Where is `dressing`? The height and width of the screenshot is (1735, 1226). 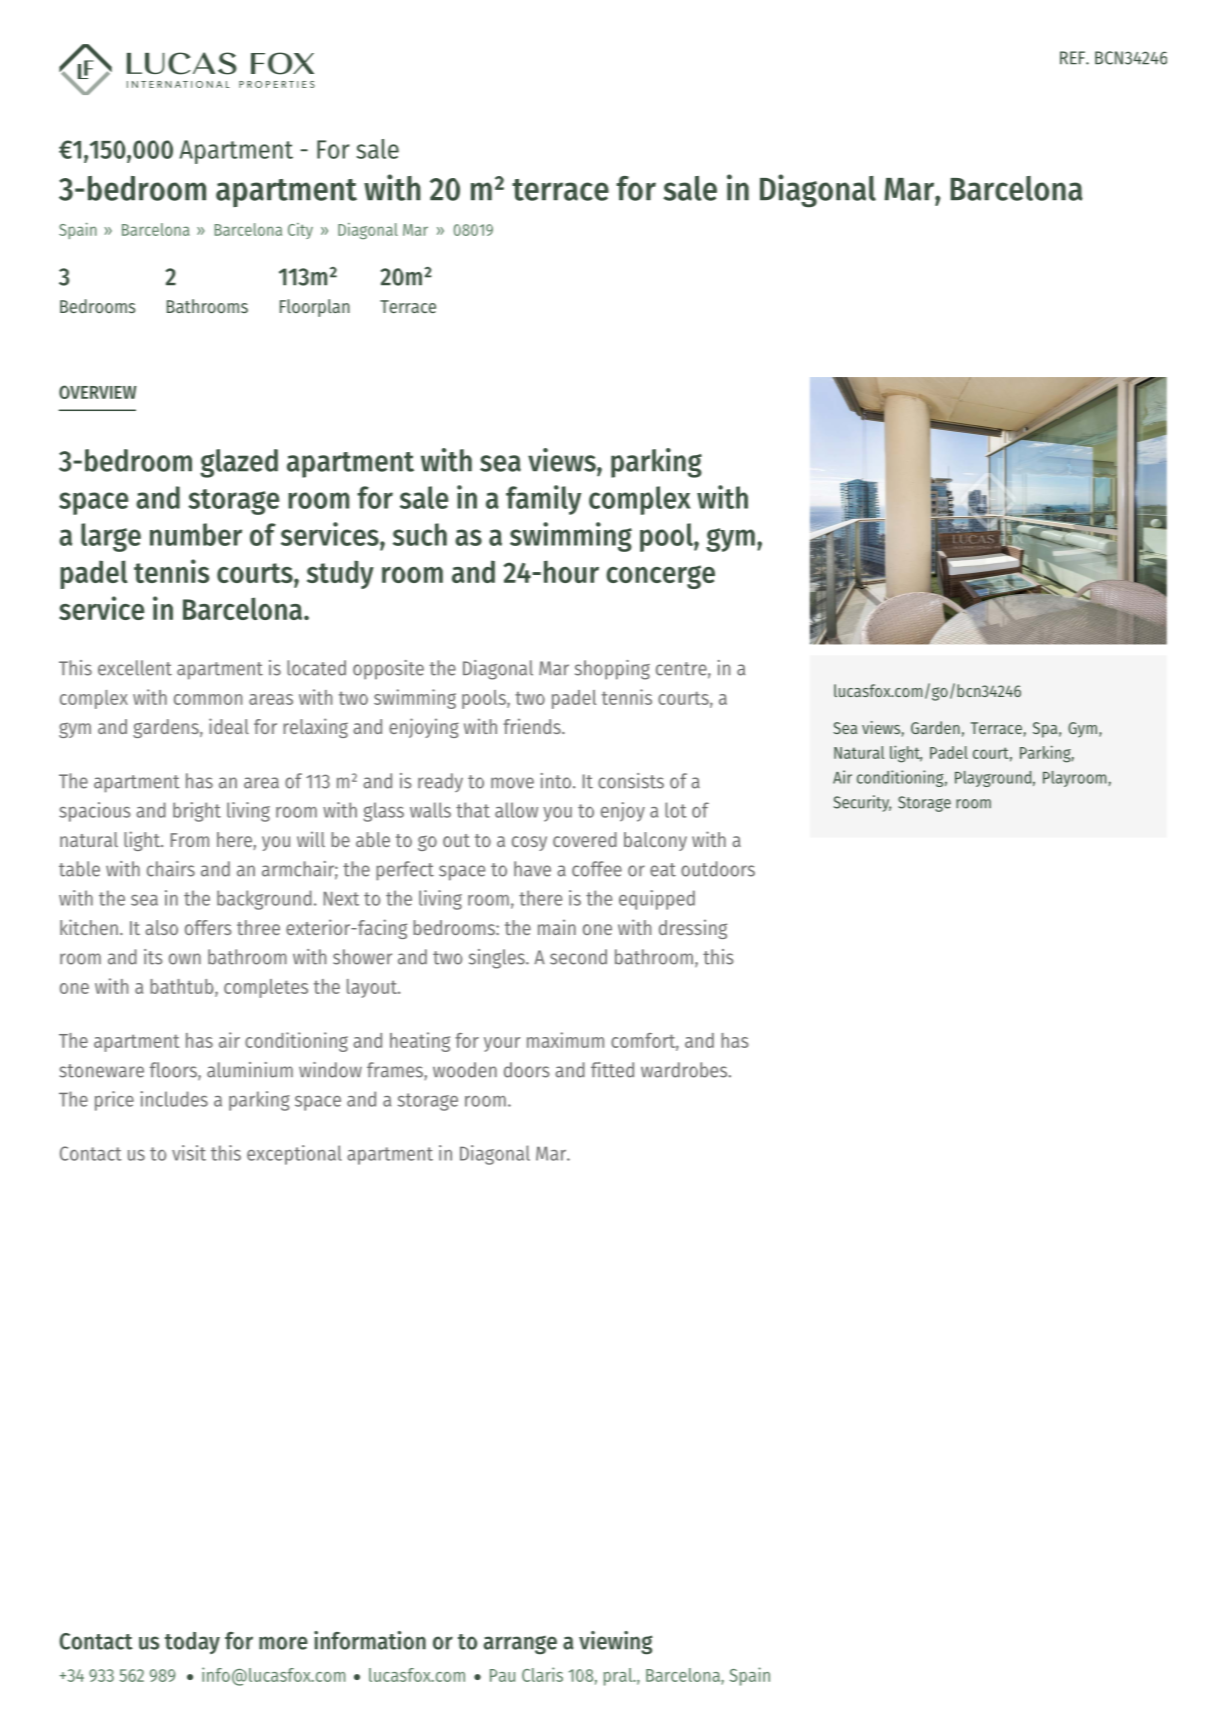
dressing is located at coordinates (693, 929).
